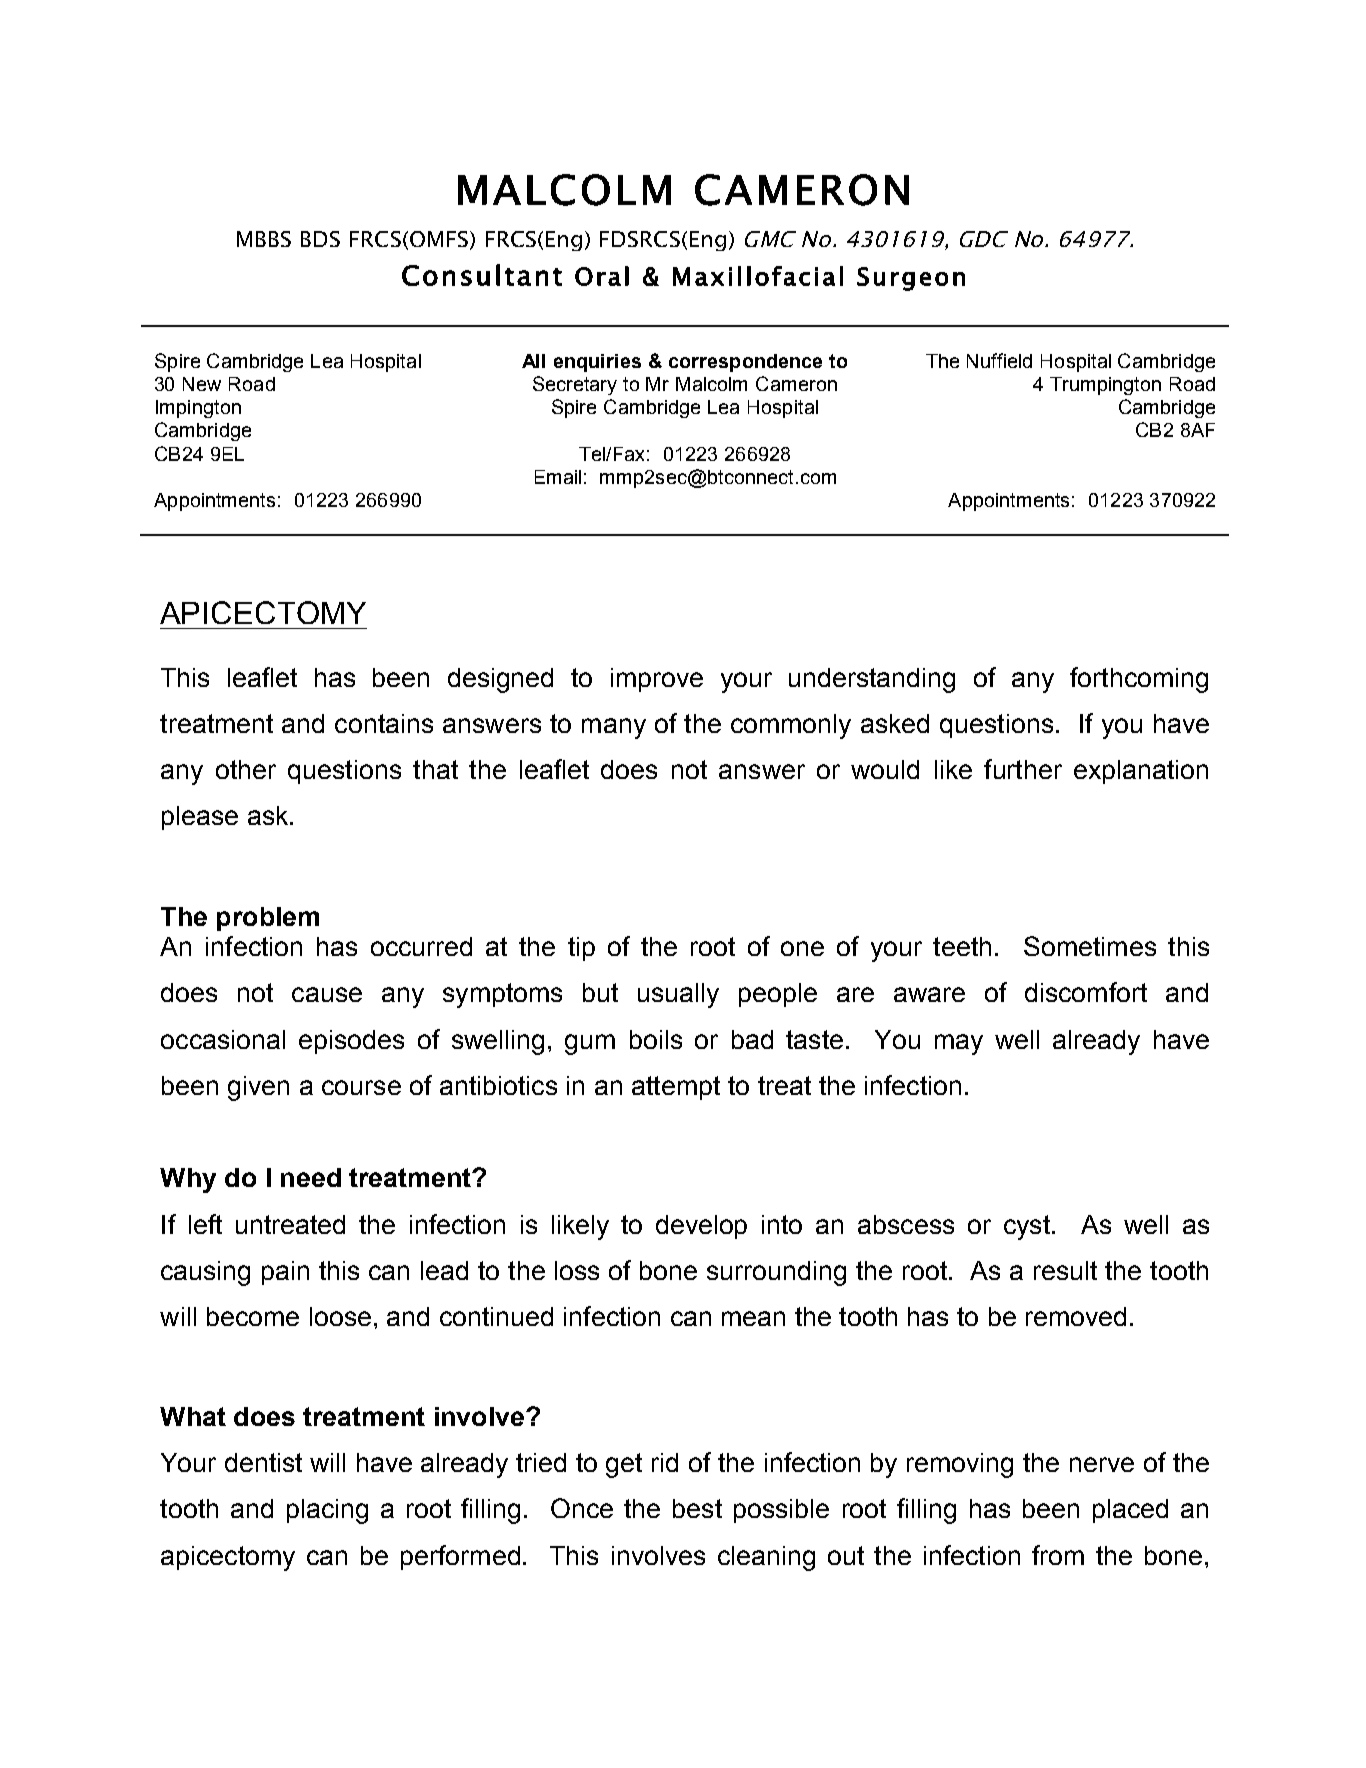 The image size is (1366, 1768). Describe the element at coordinates (676, 1088) in the screenshot. I see `attempt` at that location.
